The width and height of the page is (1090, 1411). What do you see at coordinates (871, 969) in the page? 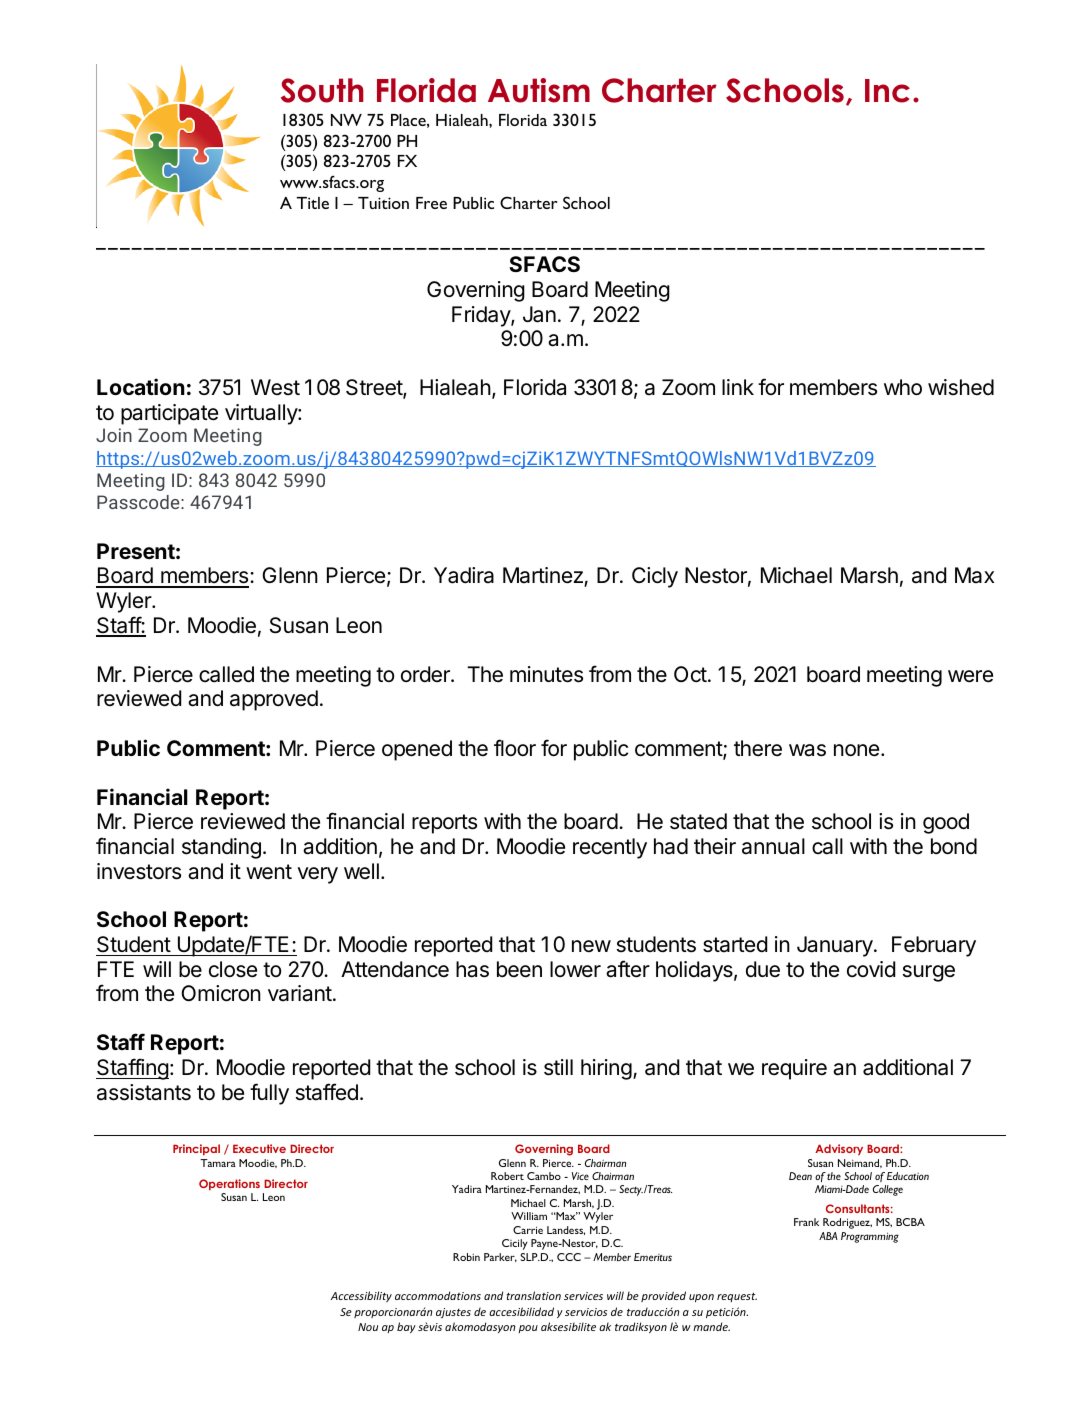
I see `covid` at bounding box center [871, 969].
